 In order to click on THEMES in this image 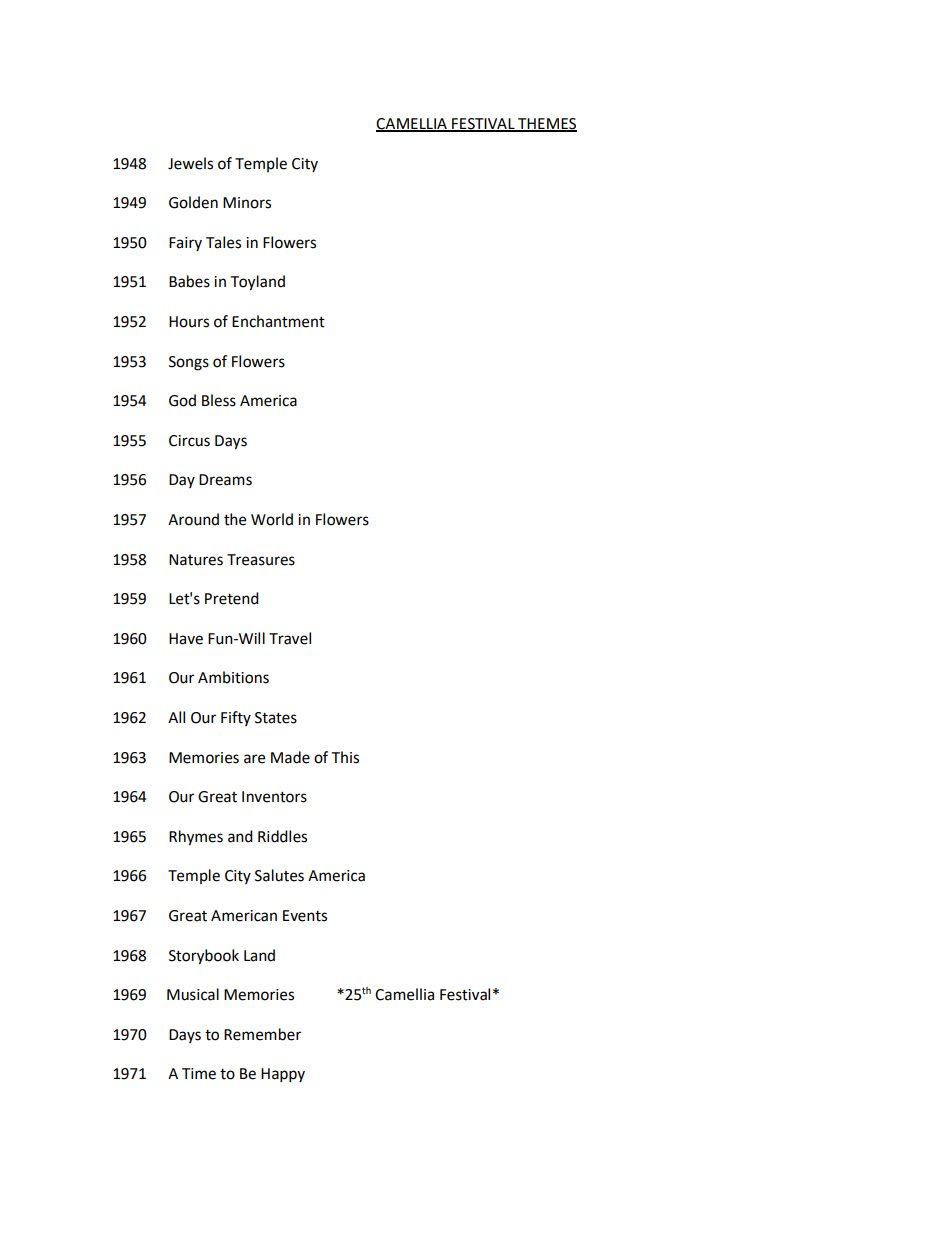, I will do `click(546, 125)`.
